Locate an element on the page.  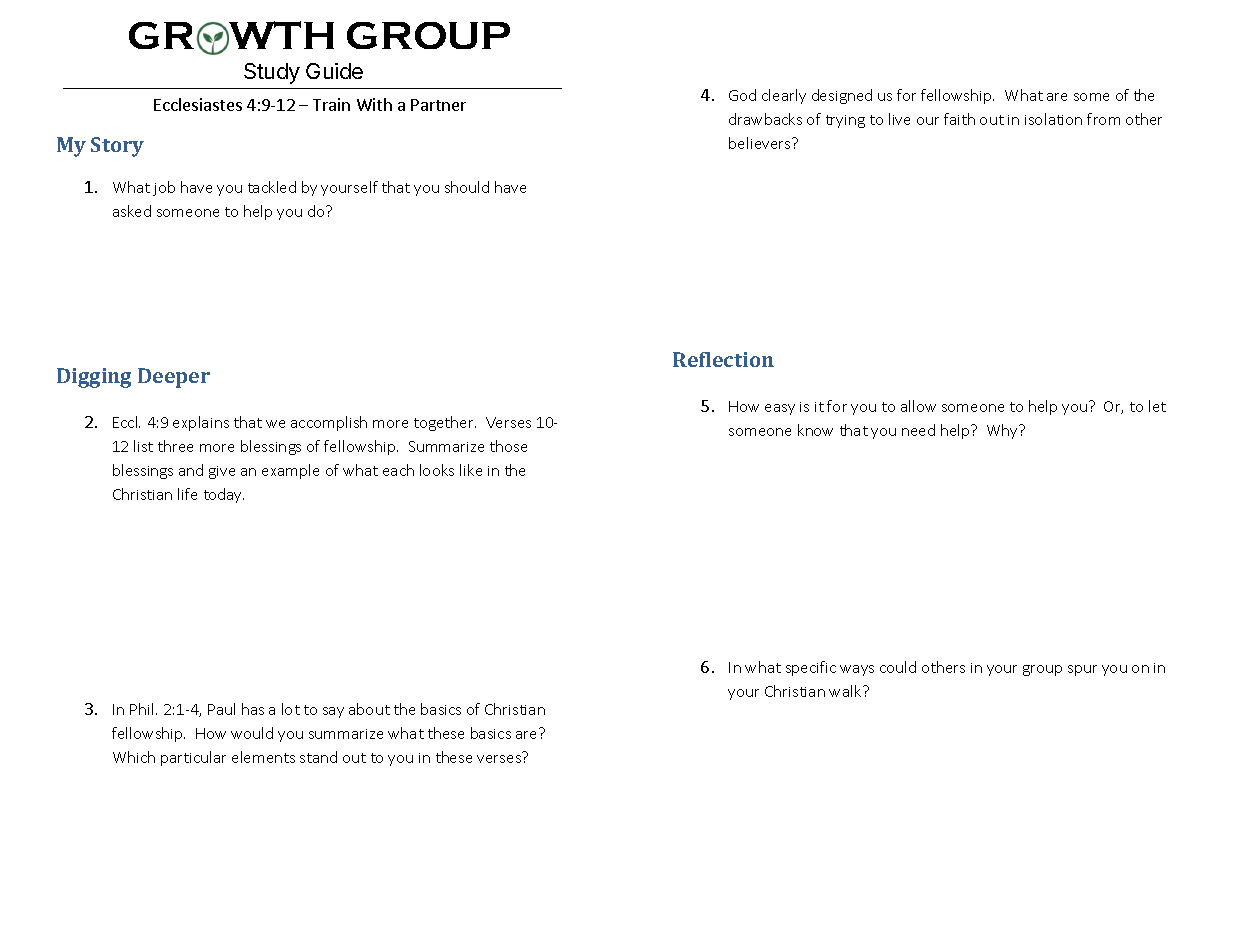
like is located at coordinates (471, 470).
